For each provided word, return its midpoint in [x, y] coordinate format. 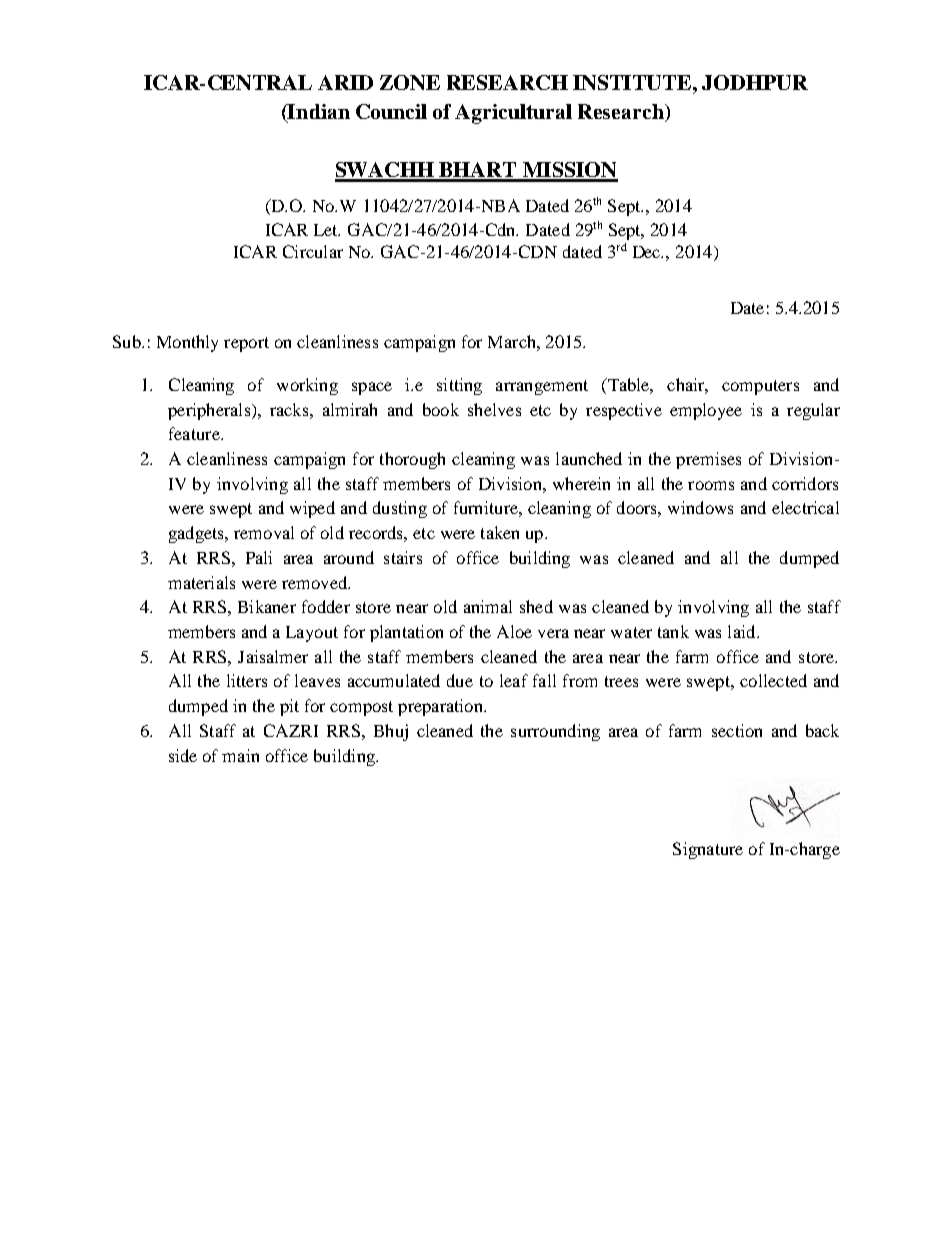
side [183, 755]
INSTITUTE [633, 82]
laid [743, 631]
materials [201, 582]
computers [760, 387]
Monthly [187, 343]
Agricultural [513, 114]
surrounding [555, 732]
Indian [318, 113]
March [513, 341]
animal [488, 606]
